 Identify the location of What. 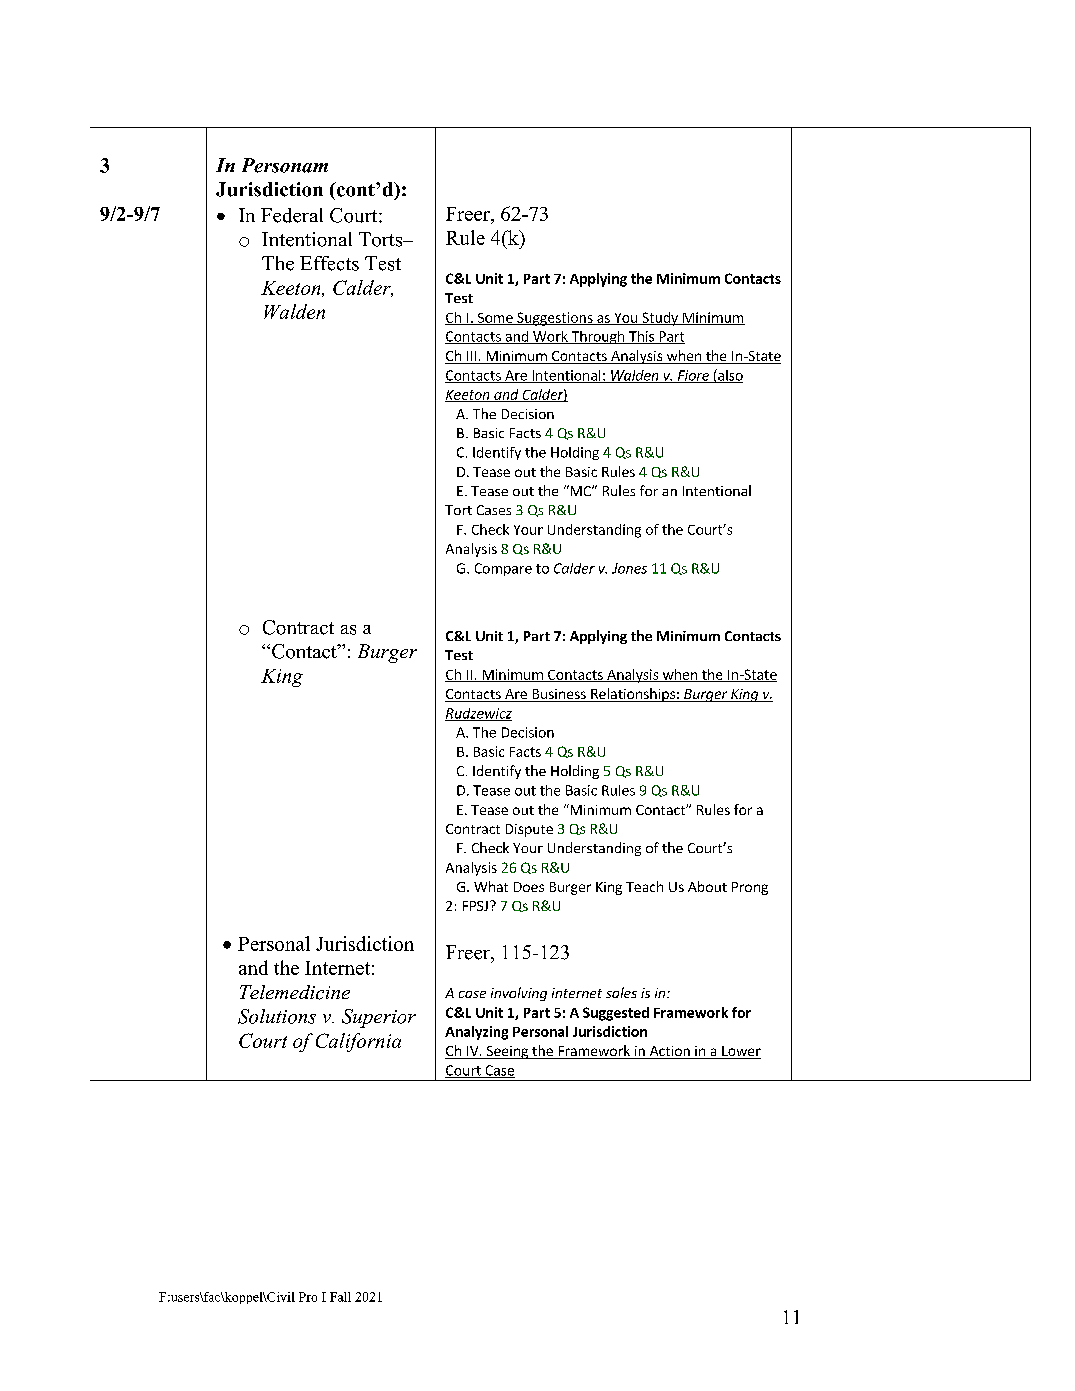
(491, 886).
